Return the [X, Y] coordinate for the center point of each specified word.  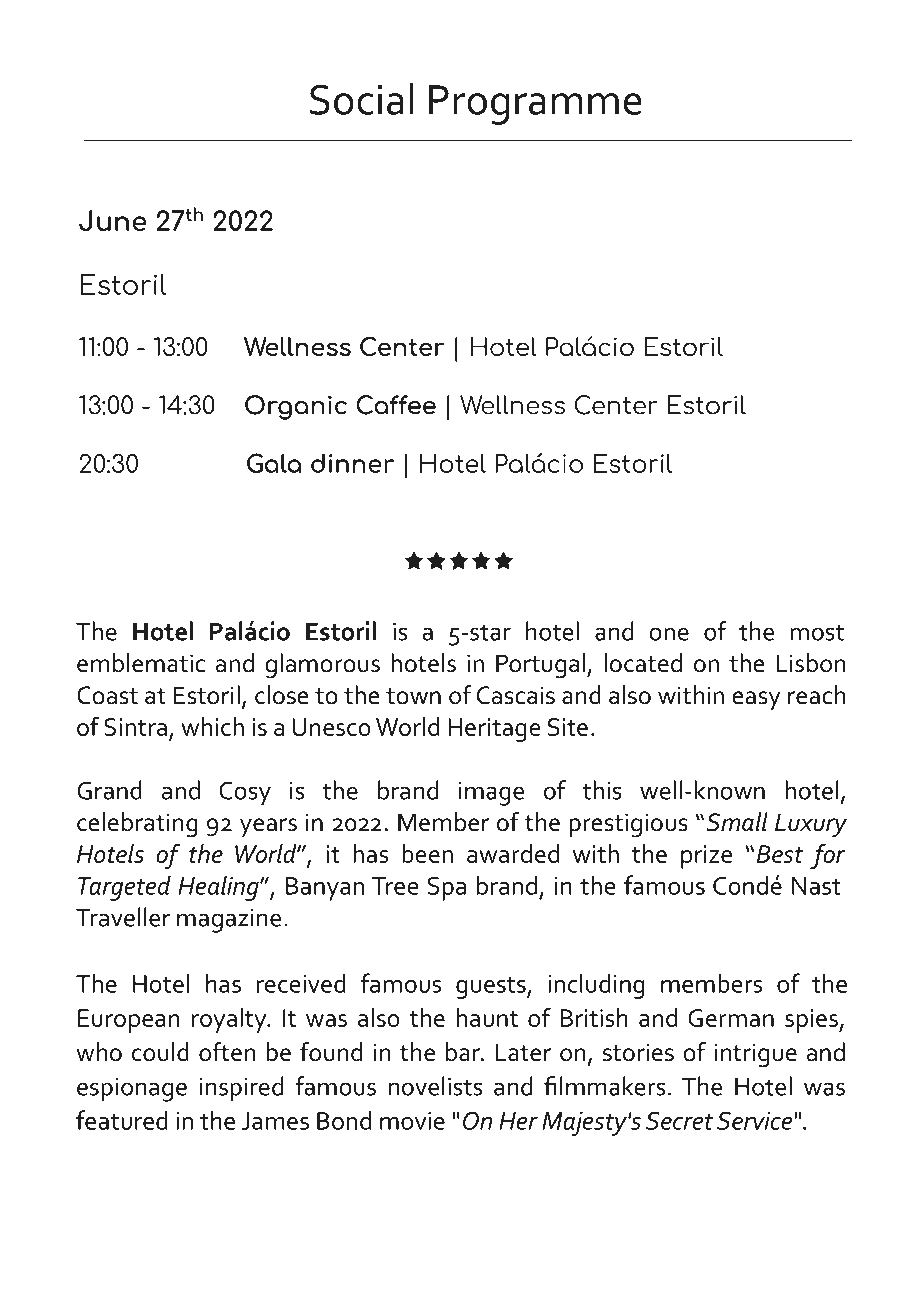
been [427, 853]
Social [362, 99]
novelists [435, 1086]
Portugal [542, 666]
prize [706, 857]
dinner [352, 463]
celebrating [137, 825]
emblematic [141, 663]
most [817, 632]
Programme [535, 105]
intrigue [755, 1055]
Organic [296, 407]
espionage [132, 1090]
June [113, 221]
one [669, 634]
